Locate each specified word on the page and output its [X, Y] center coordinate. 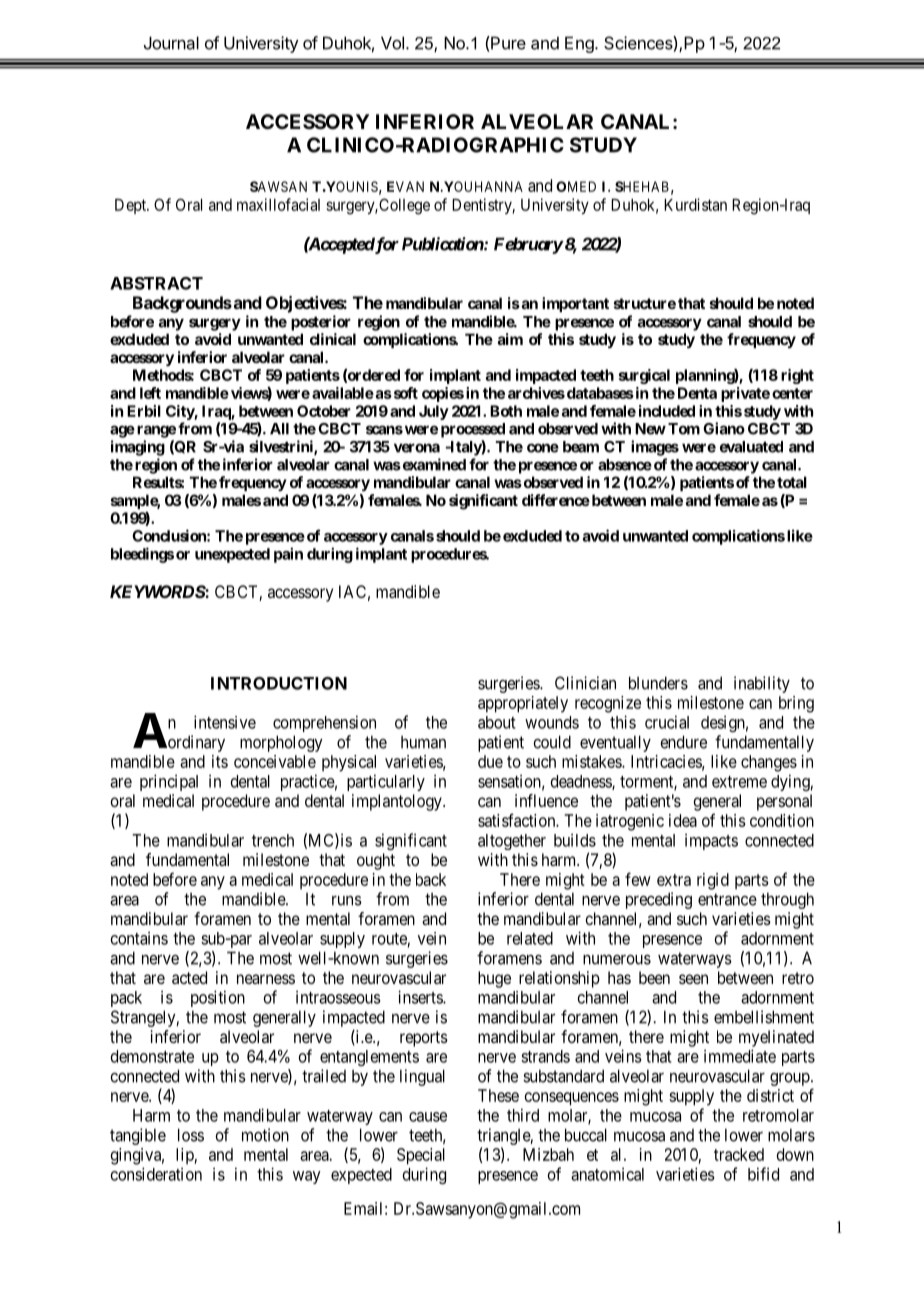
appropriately [523, 704]
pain [288, 555]
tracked [739, 1154]
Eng [580, 44]
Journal [171, 43]
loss [191, 1135]
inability [762, 684]
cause [428, 1117]
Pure [507, 43]
